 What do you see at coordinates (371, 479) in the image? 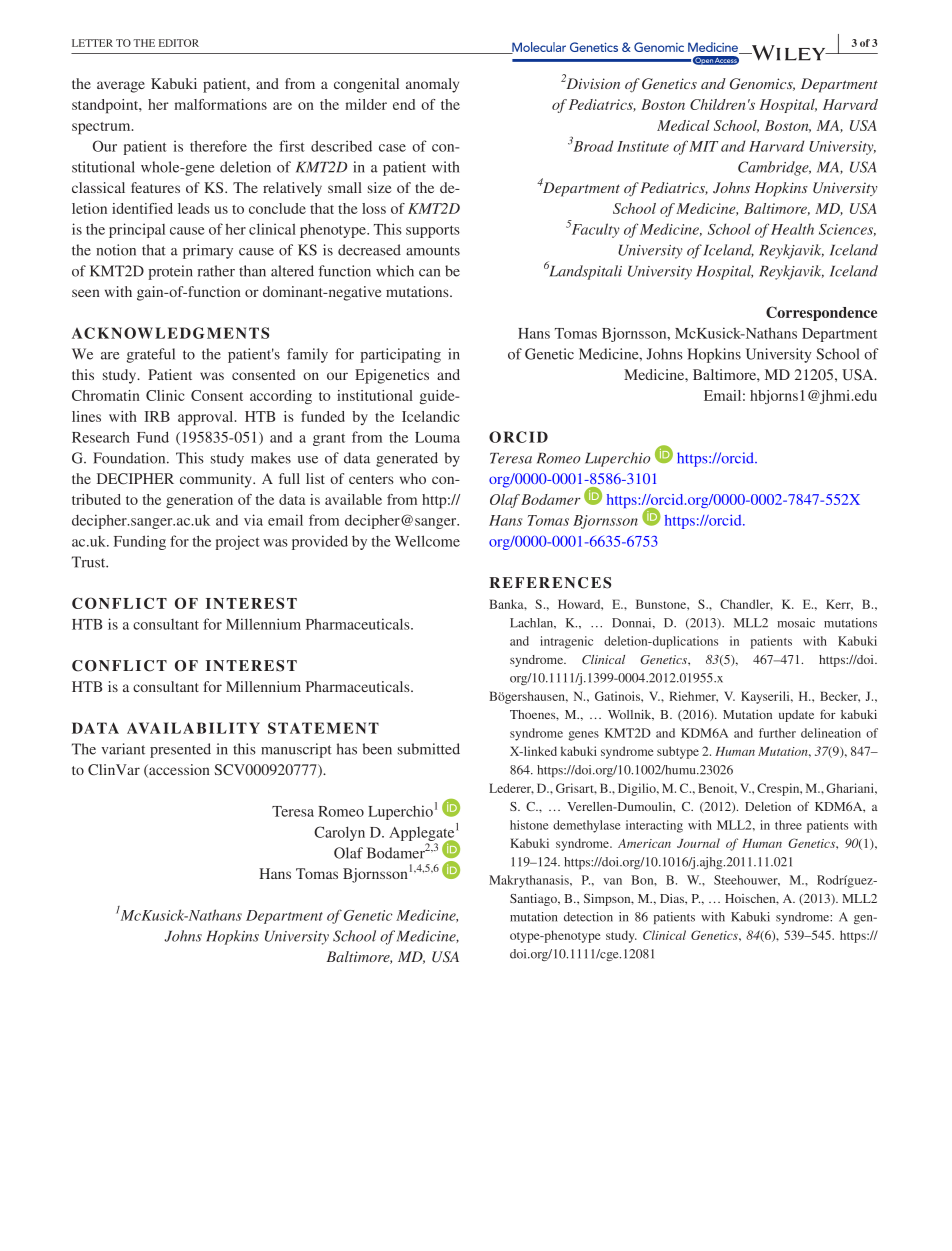
I see `centers` at bounding box center [371, 479].
